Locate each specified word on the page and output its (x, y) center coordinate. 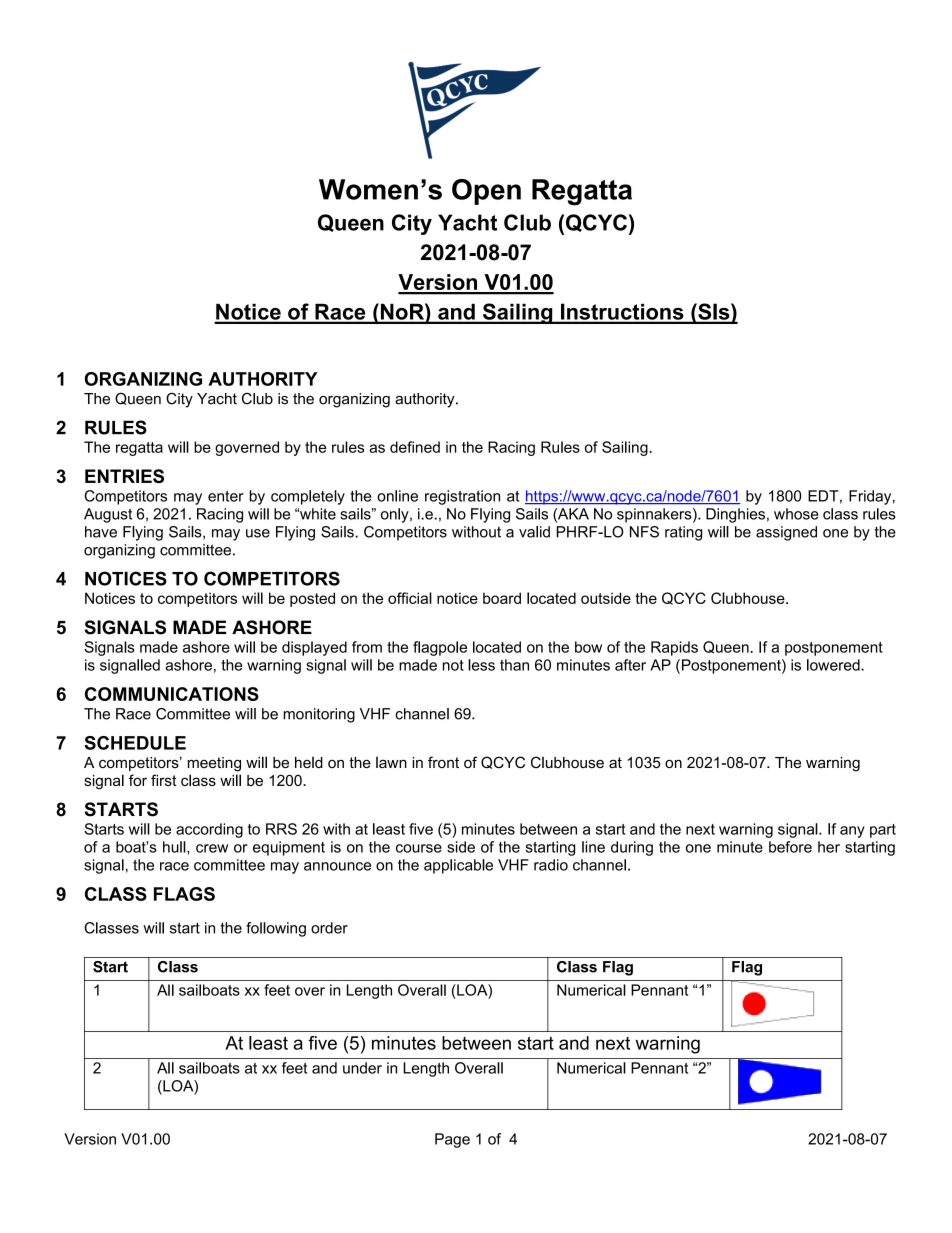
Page (452, 1140)
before (790, 847)
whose (796, 514)
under (362, 1068)
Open (486, 192)
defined (415, 447)
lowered (834, 665)
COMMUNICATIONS (172, 694)
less (481, 665)
